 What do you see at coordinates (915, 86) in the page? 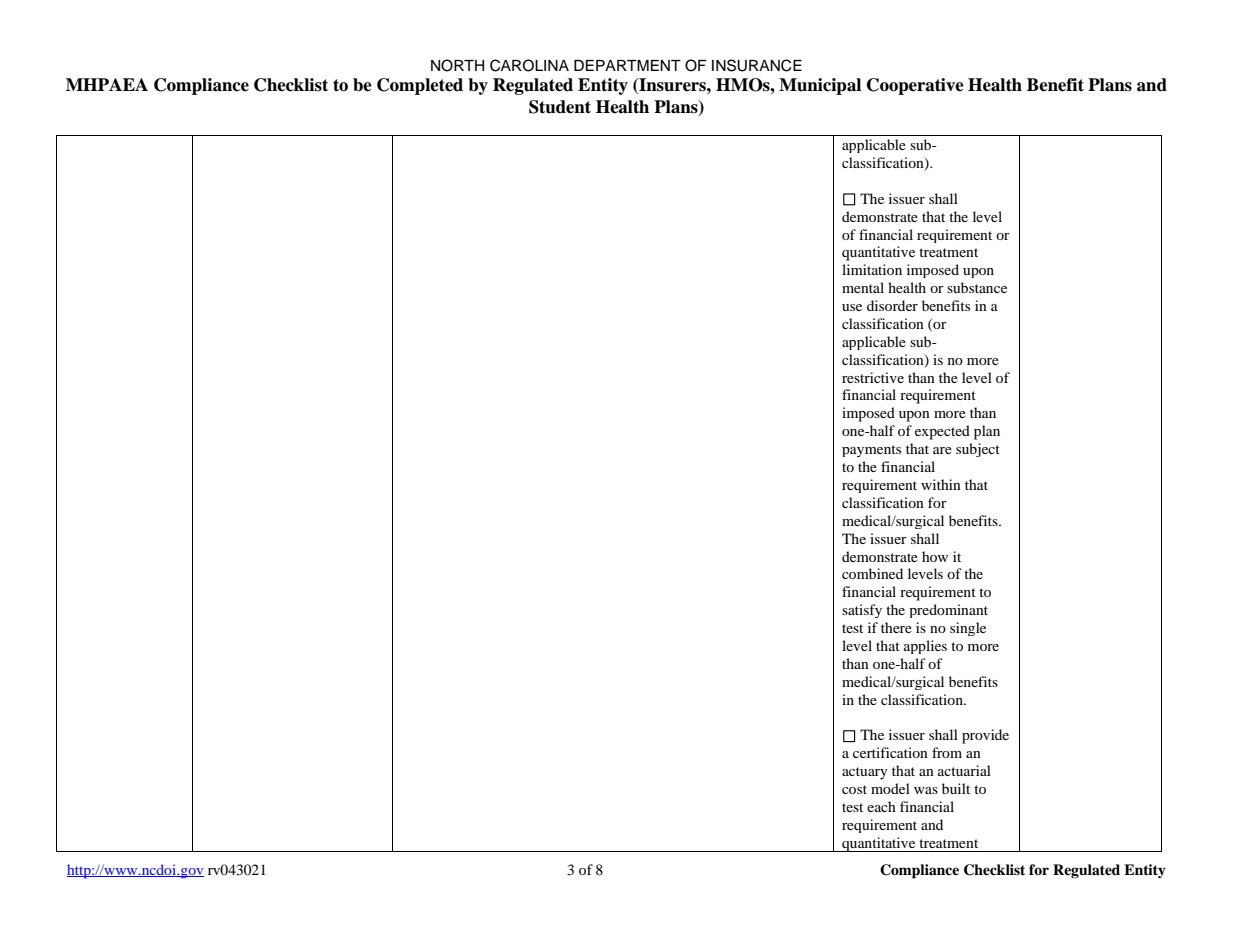
I see `Cooperative` at bounding box center [915, 86].
